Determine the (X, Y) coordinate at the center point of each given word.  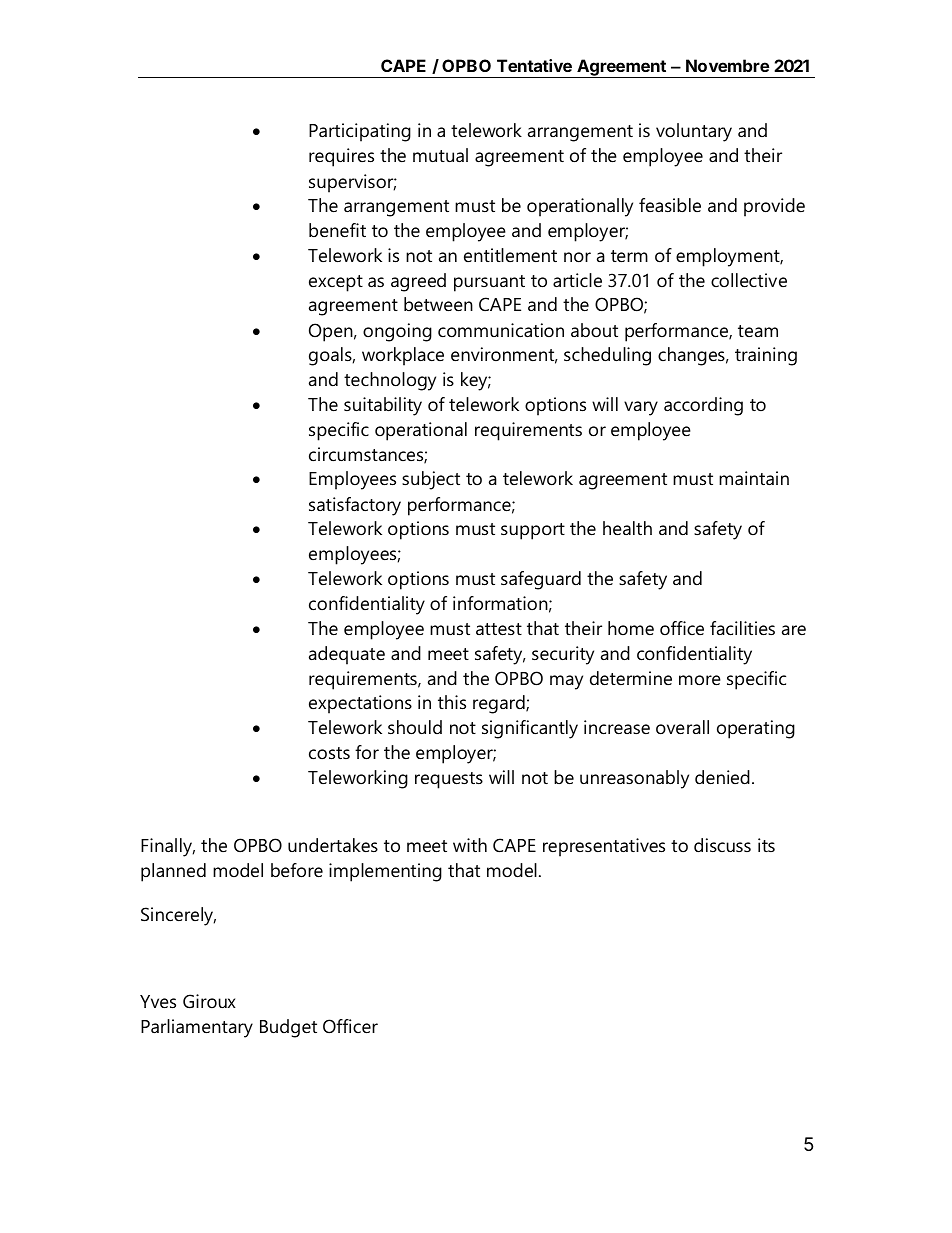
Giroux (209, 1001)
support (533, 531)
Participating (360, 132)
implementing (385, 872)
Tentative (534, 65)
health (627, 528)
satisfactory (355, 506)
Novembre (727, 65)
